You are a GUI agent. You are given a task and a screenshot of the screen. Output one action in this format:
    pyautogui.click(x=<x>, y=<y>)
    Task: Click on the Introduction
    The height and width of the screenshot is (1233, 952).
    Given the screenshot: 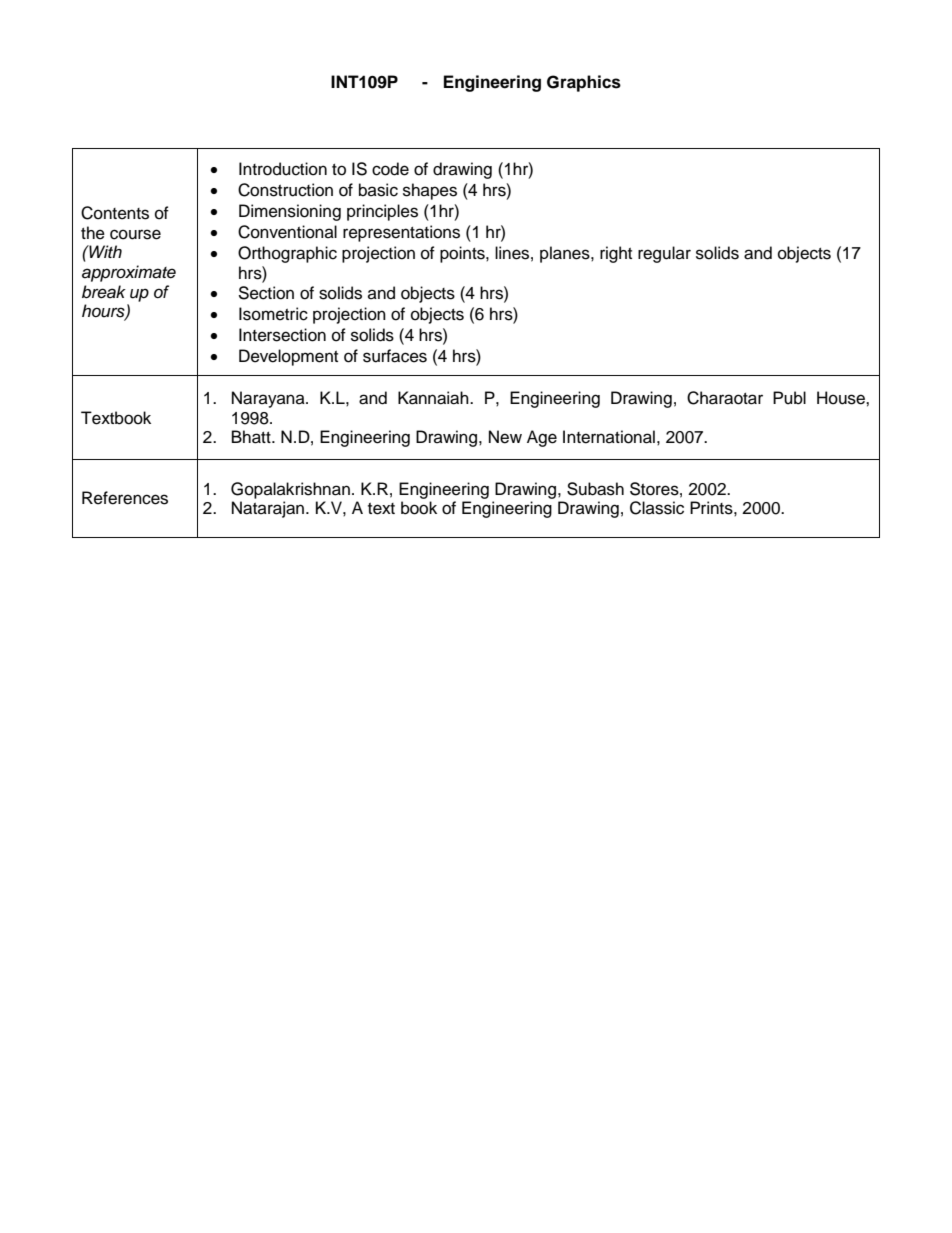 What is the action you would take?
    pyautogui.click(x=283, y=169)
